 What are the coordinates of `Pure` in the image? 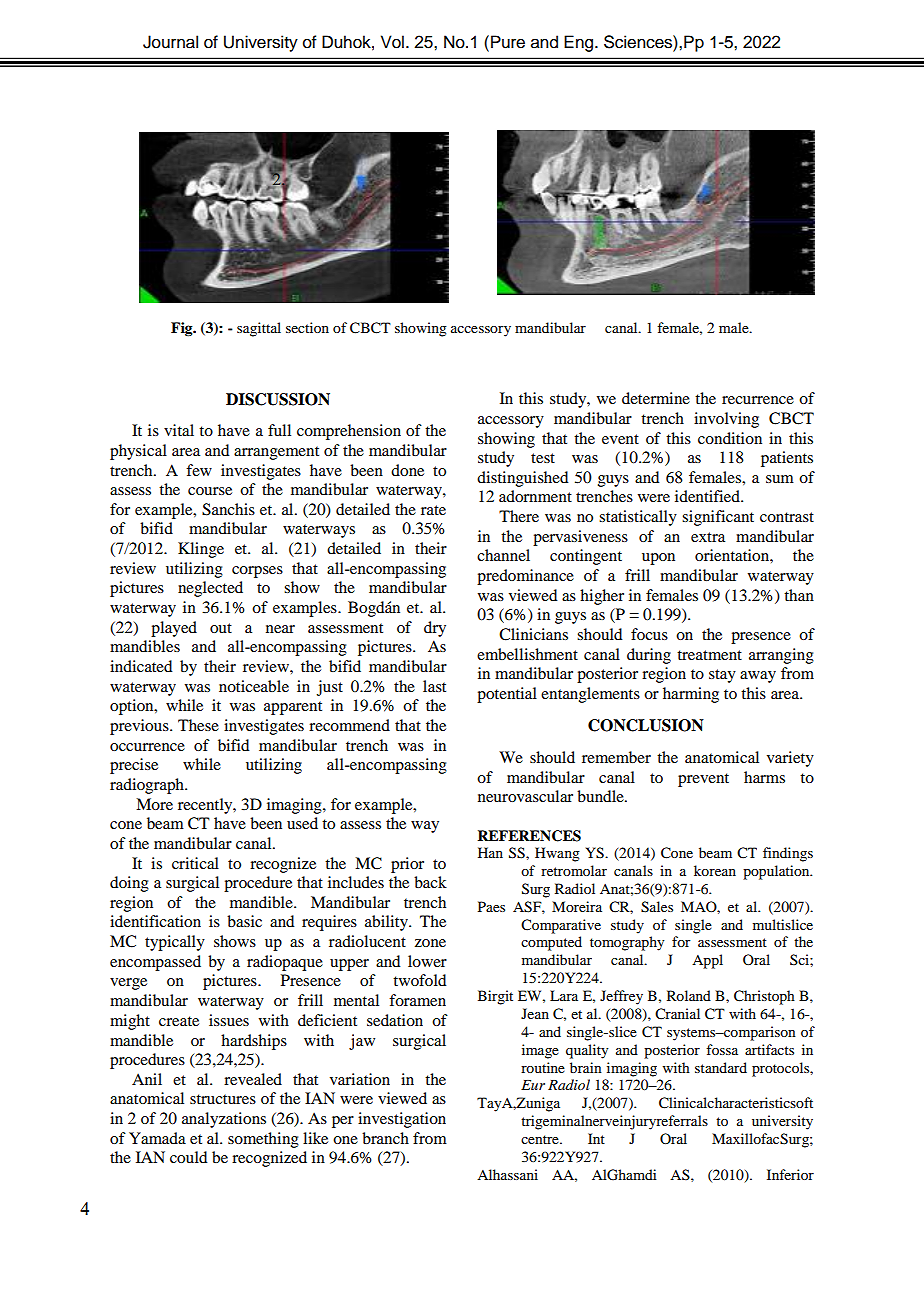 It's located at (508, 42).
